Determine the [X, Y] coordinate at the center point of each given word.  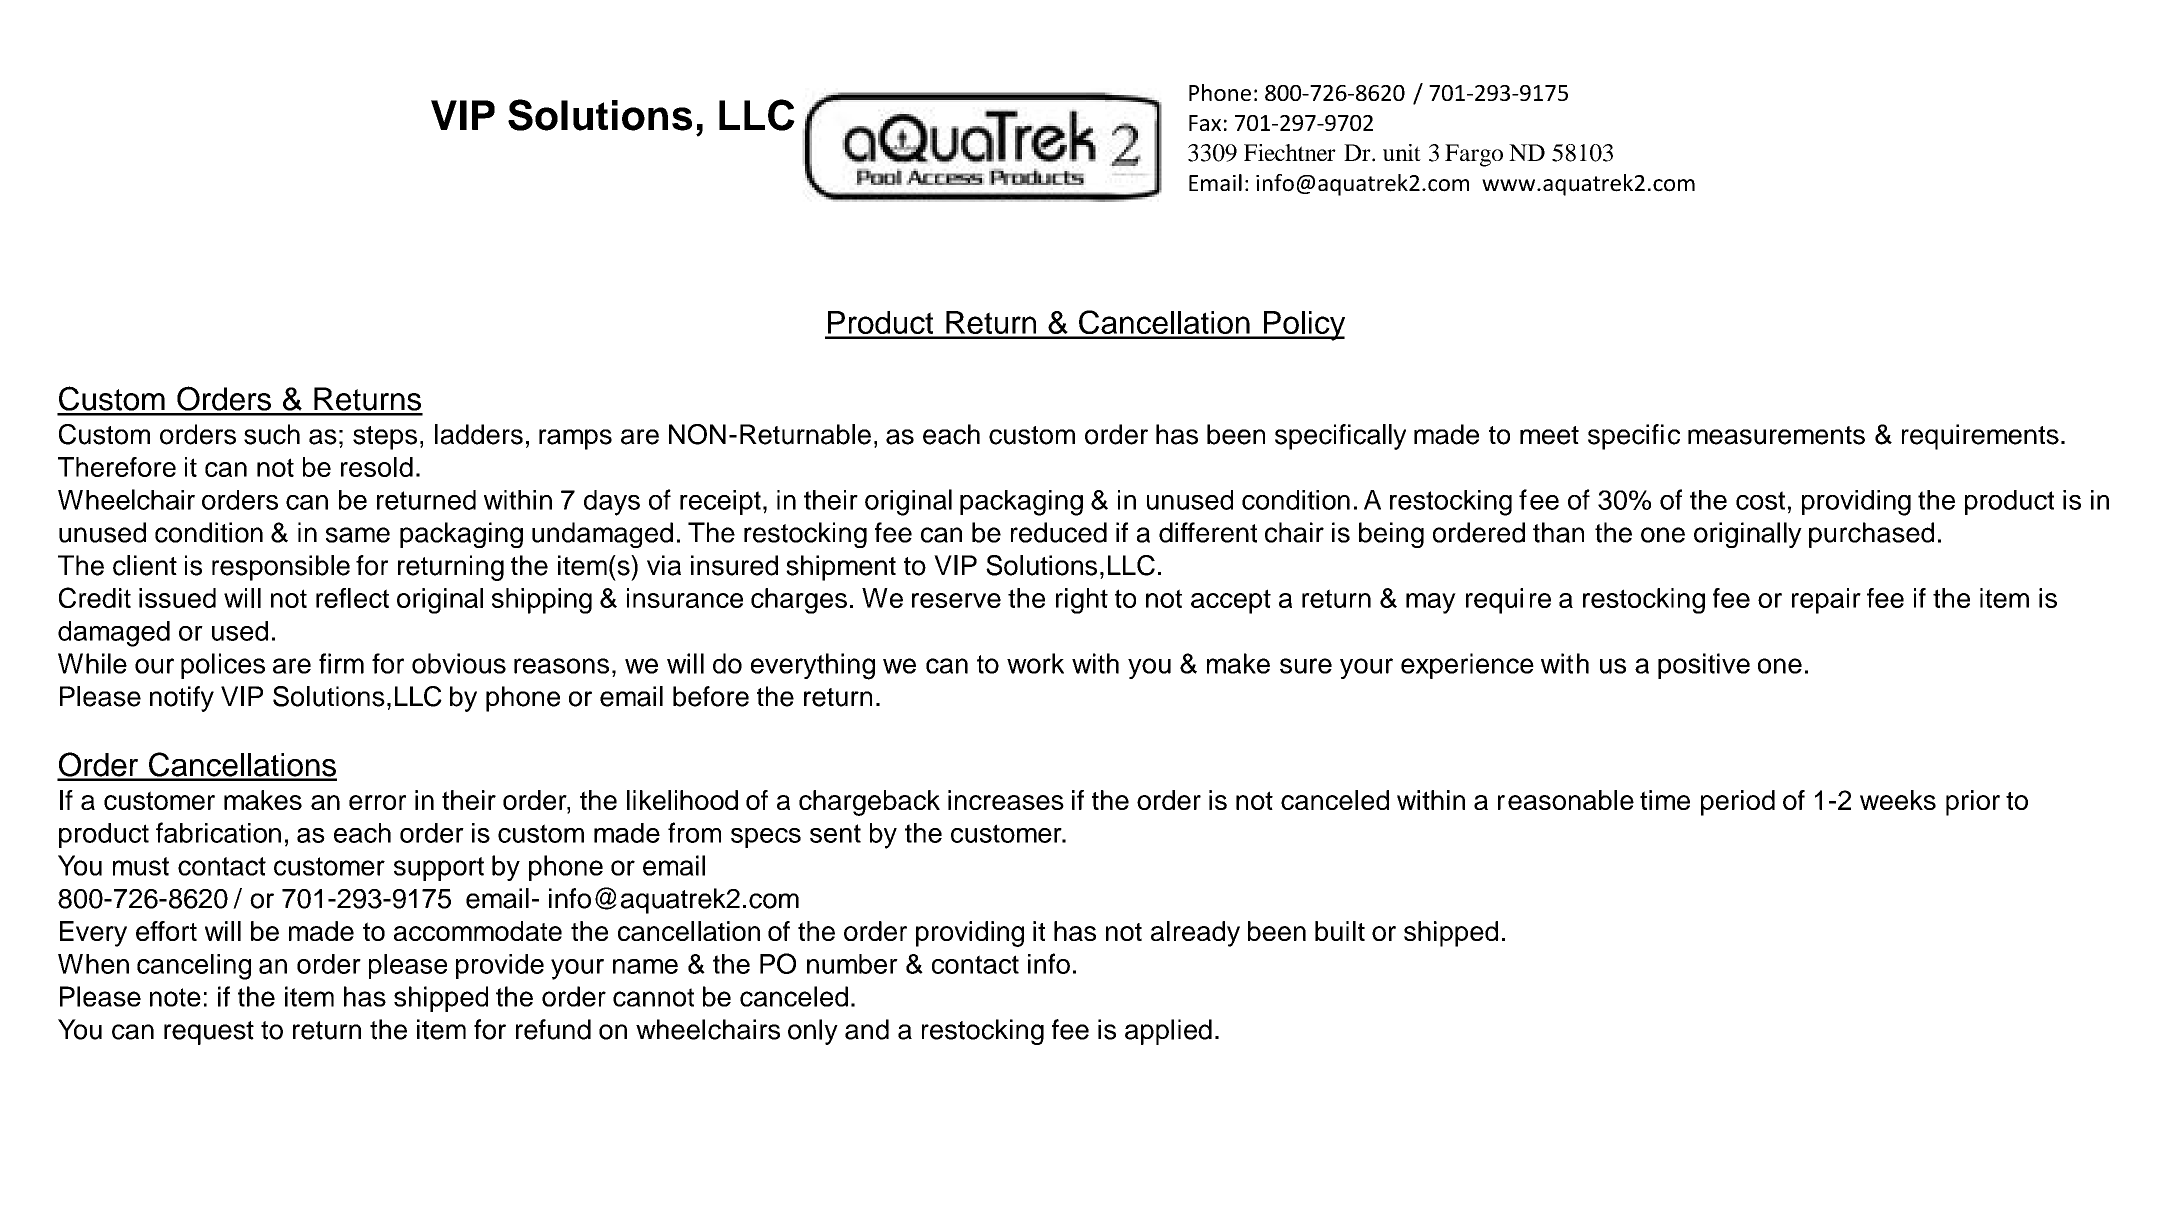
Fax [1205, 123]
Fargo [1474, 155]
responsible [281, 568]
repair [1826, 601]
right [1082, 601]
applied [1168, 1032]
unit [1402, 152]
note [175, 997]
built [1340, 931]
